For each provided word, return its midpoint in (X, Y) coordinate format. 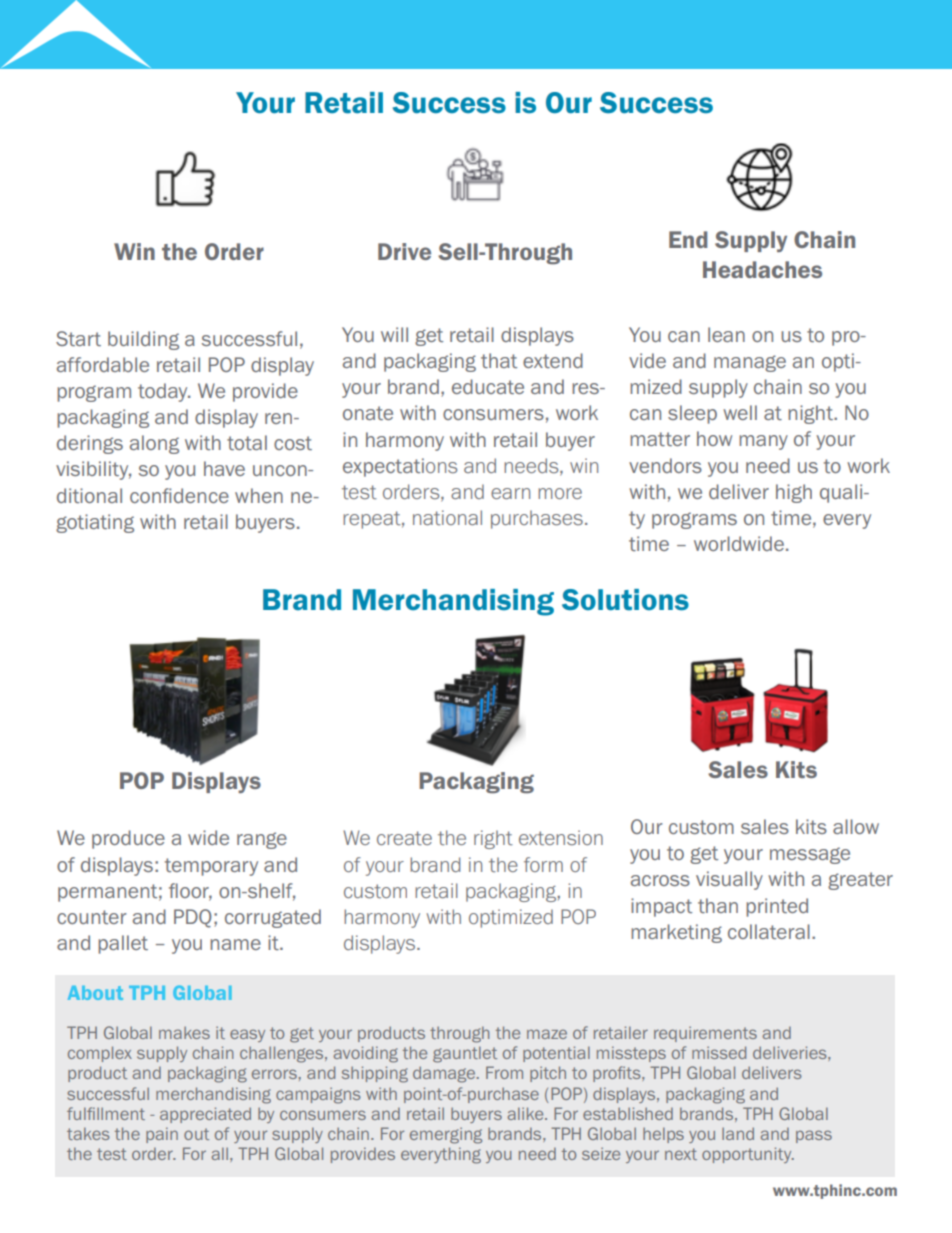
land (738, 1133)
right (493, 839)
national (447, 517)
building (143, 340)
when (259, 495)
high (794, 493)
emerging (446, 1135)
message (810, 855)
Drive (404, 251)
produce (128, 839)
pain (162, 1135)
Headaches (762, 269)
